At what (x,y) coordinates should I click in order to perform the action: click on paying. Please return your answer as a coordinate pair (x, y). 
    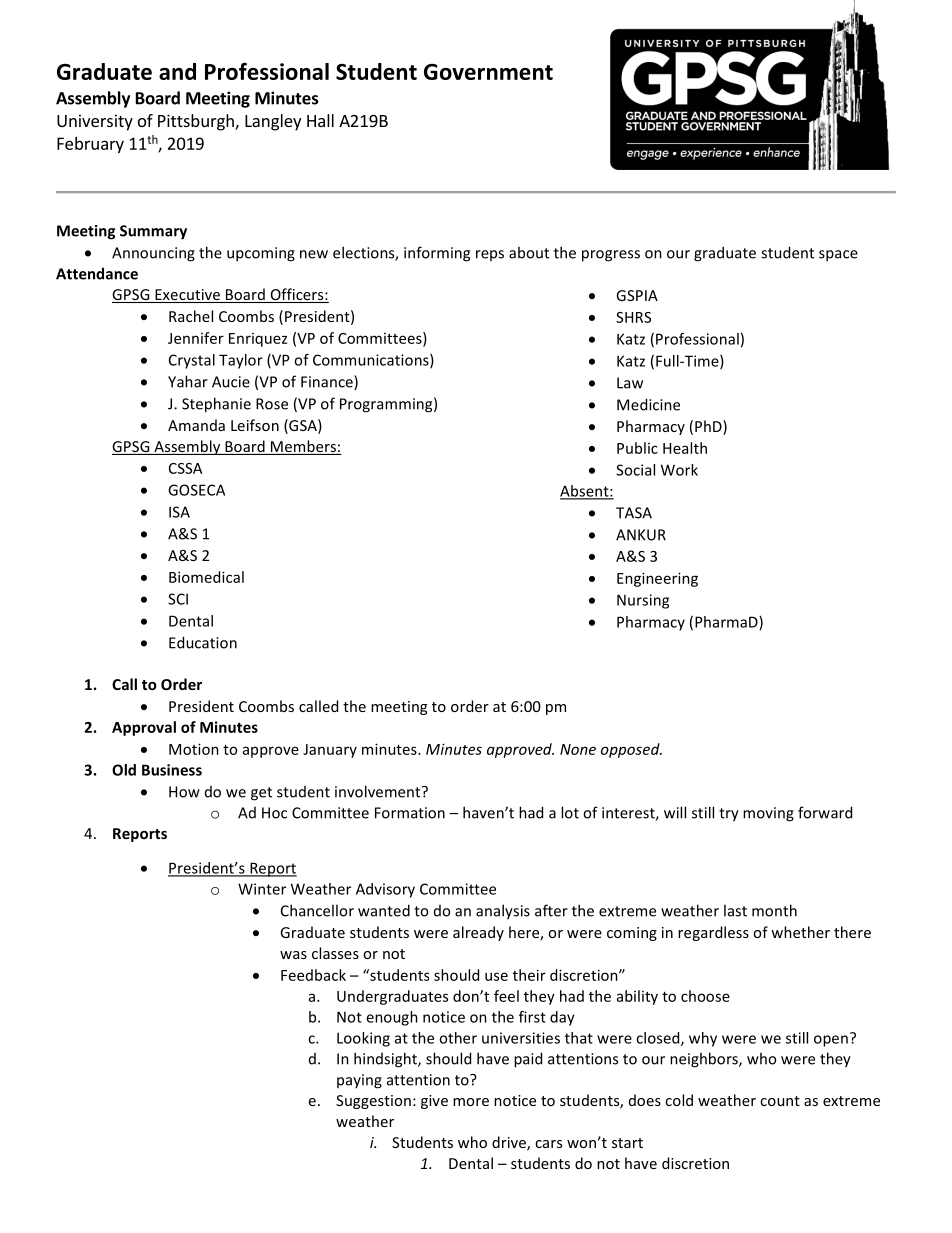
    Looking at the image, I should click on (359, 1081).
